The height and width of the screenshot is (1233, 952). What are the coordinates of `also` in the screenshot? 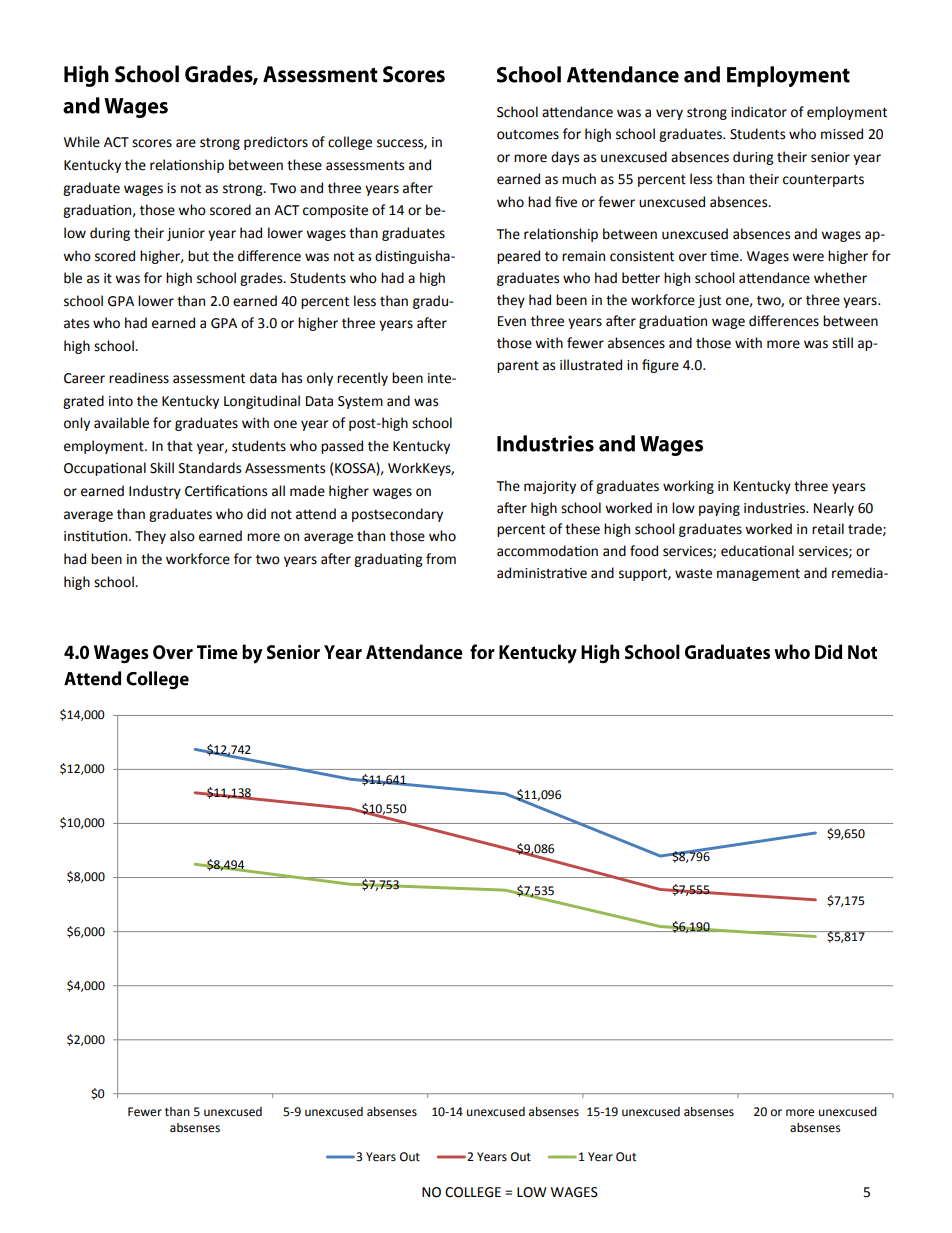 It's located at (182, 536).
